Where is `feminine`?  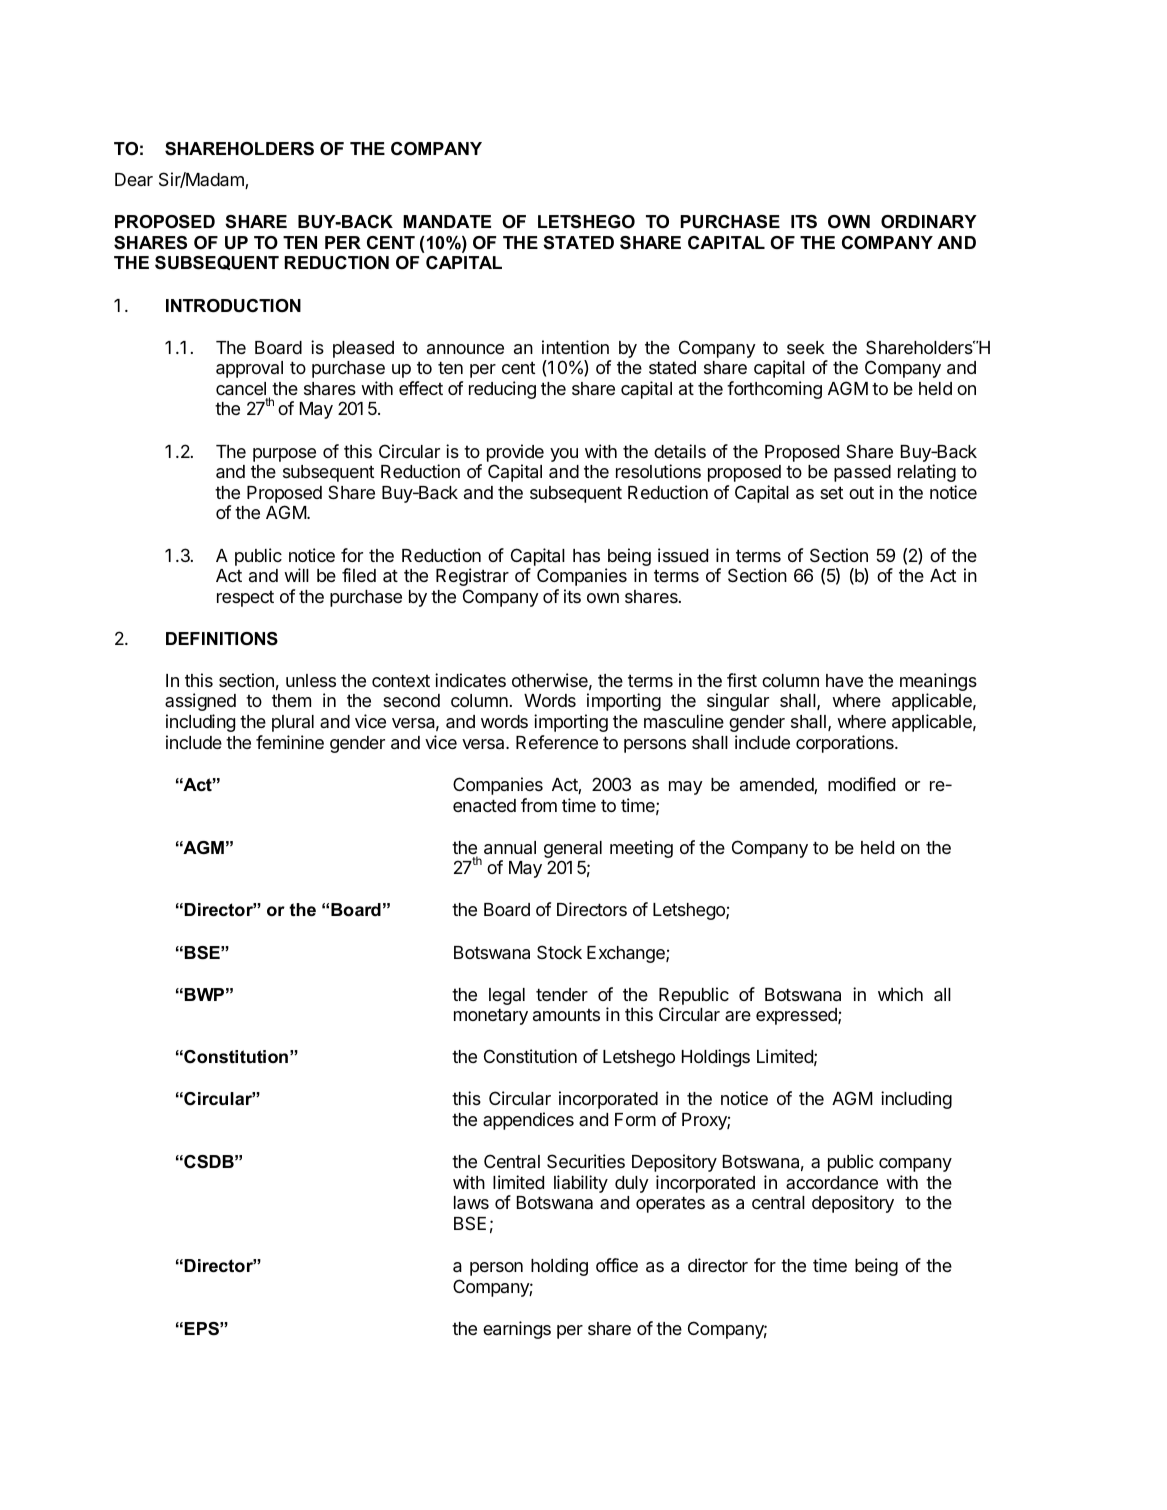
feminine is located at coordinates (290, 742).
